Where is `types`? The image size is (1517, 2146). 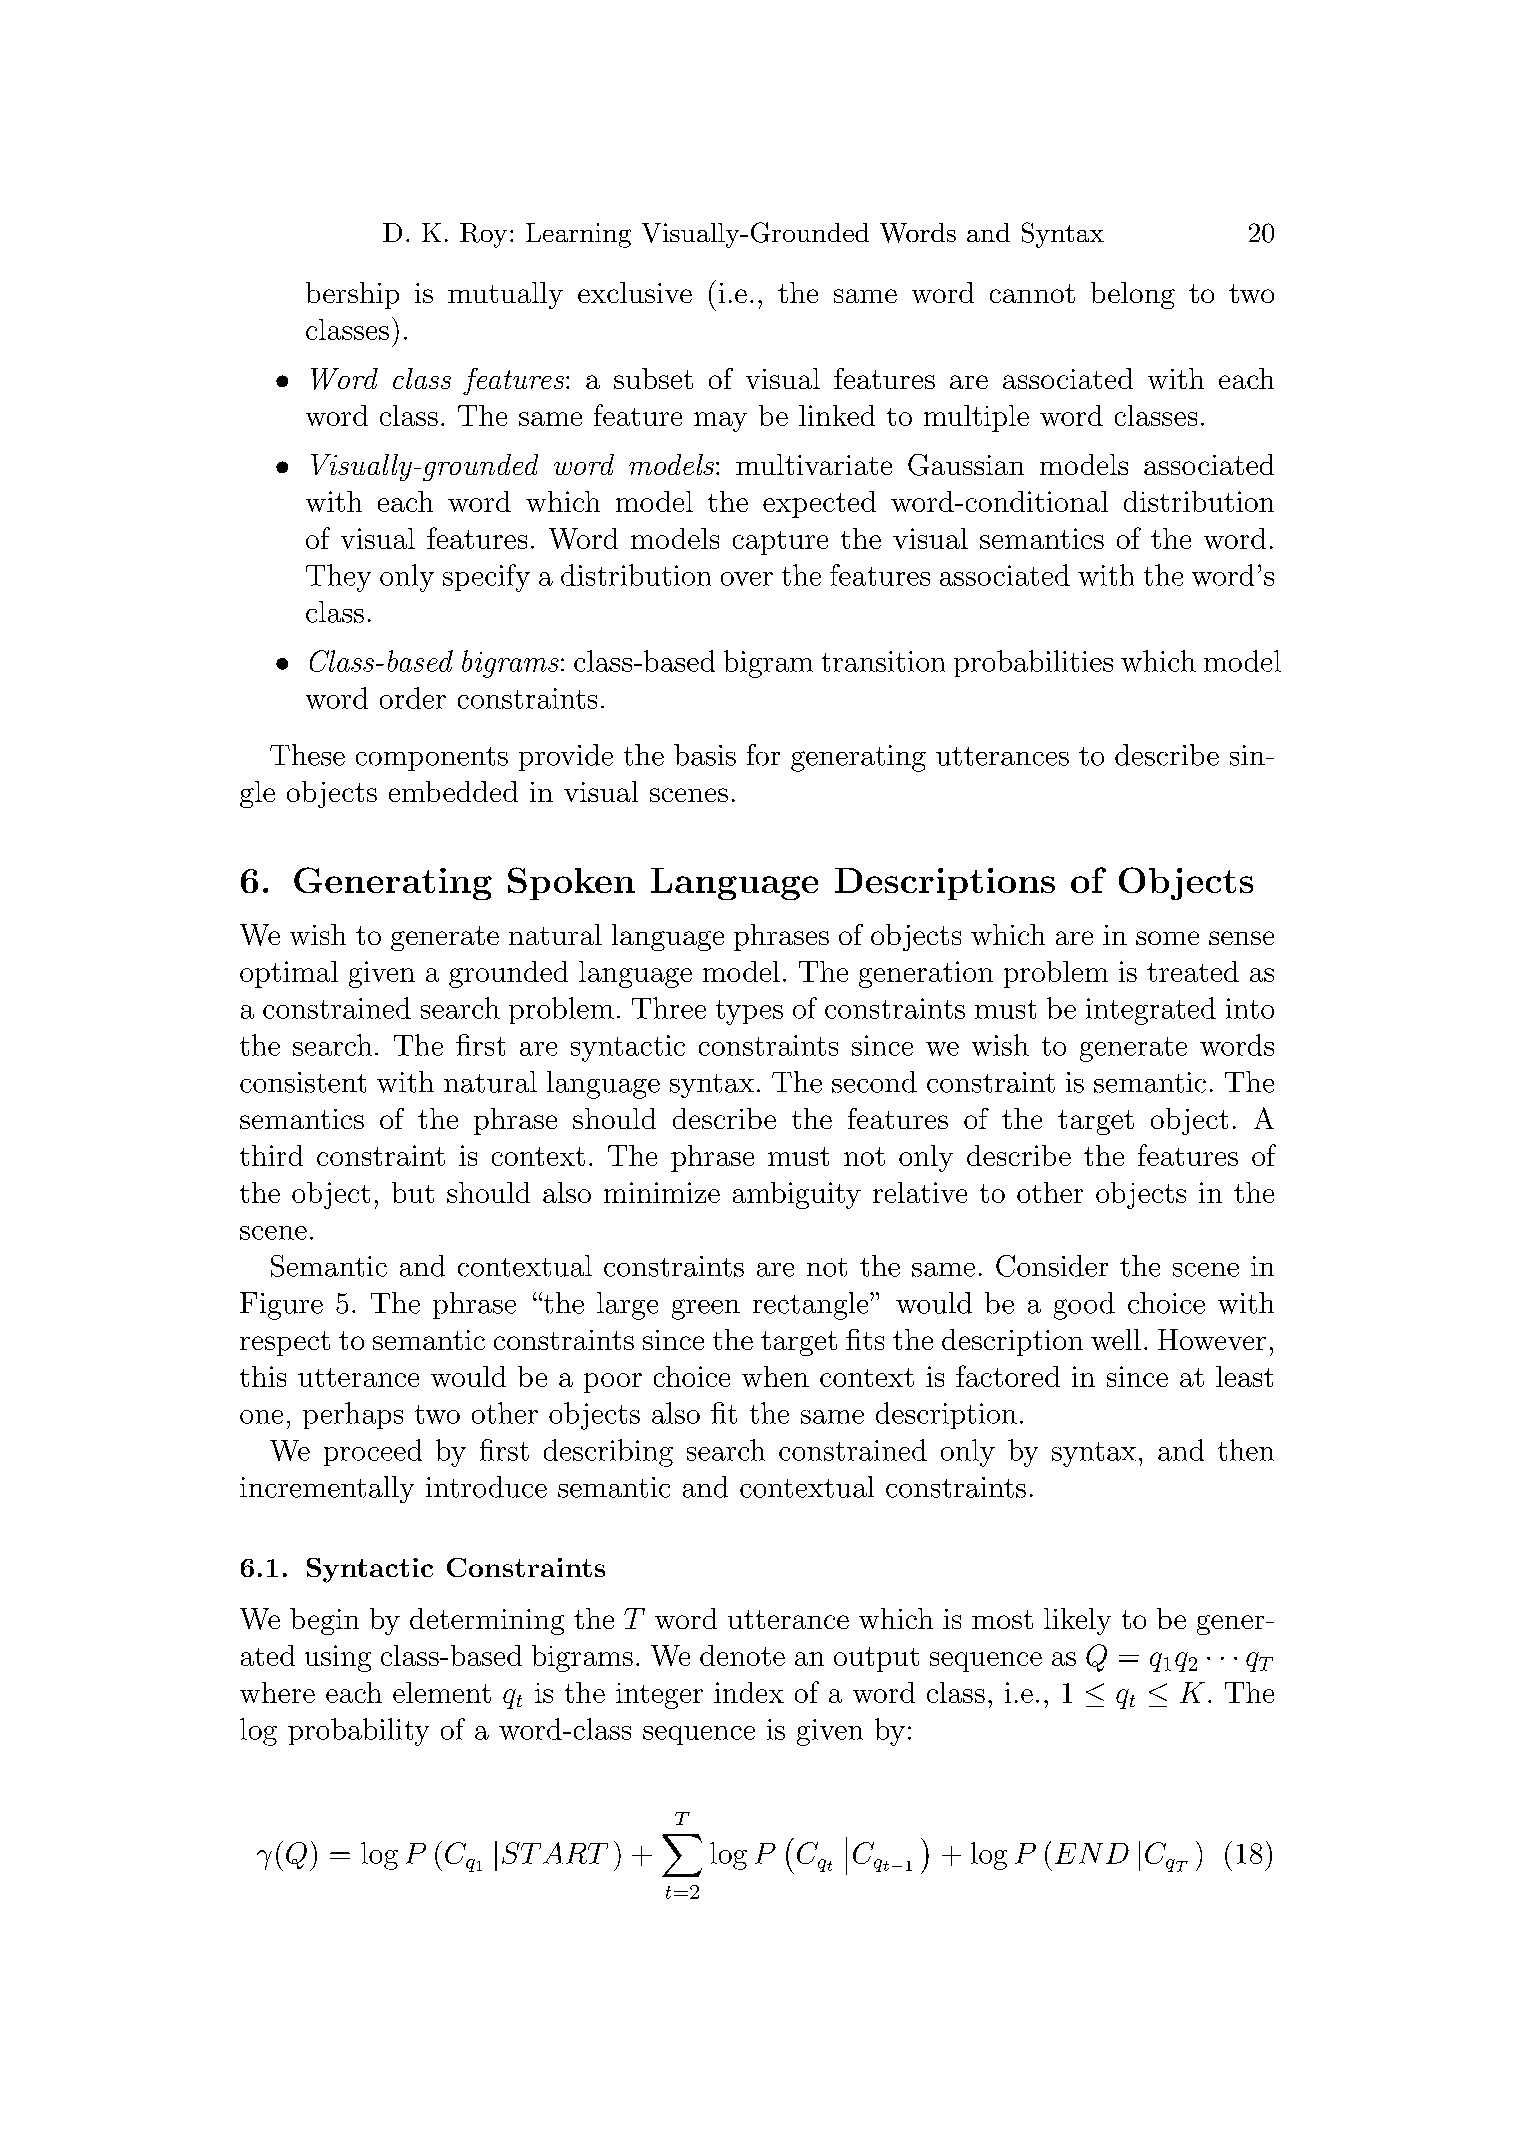 types is located at coordinates (749, 1012).
